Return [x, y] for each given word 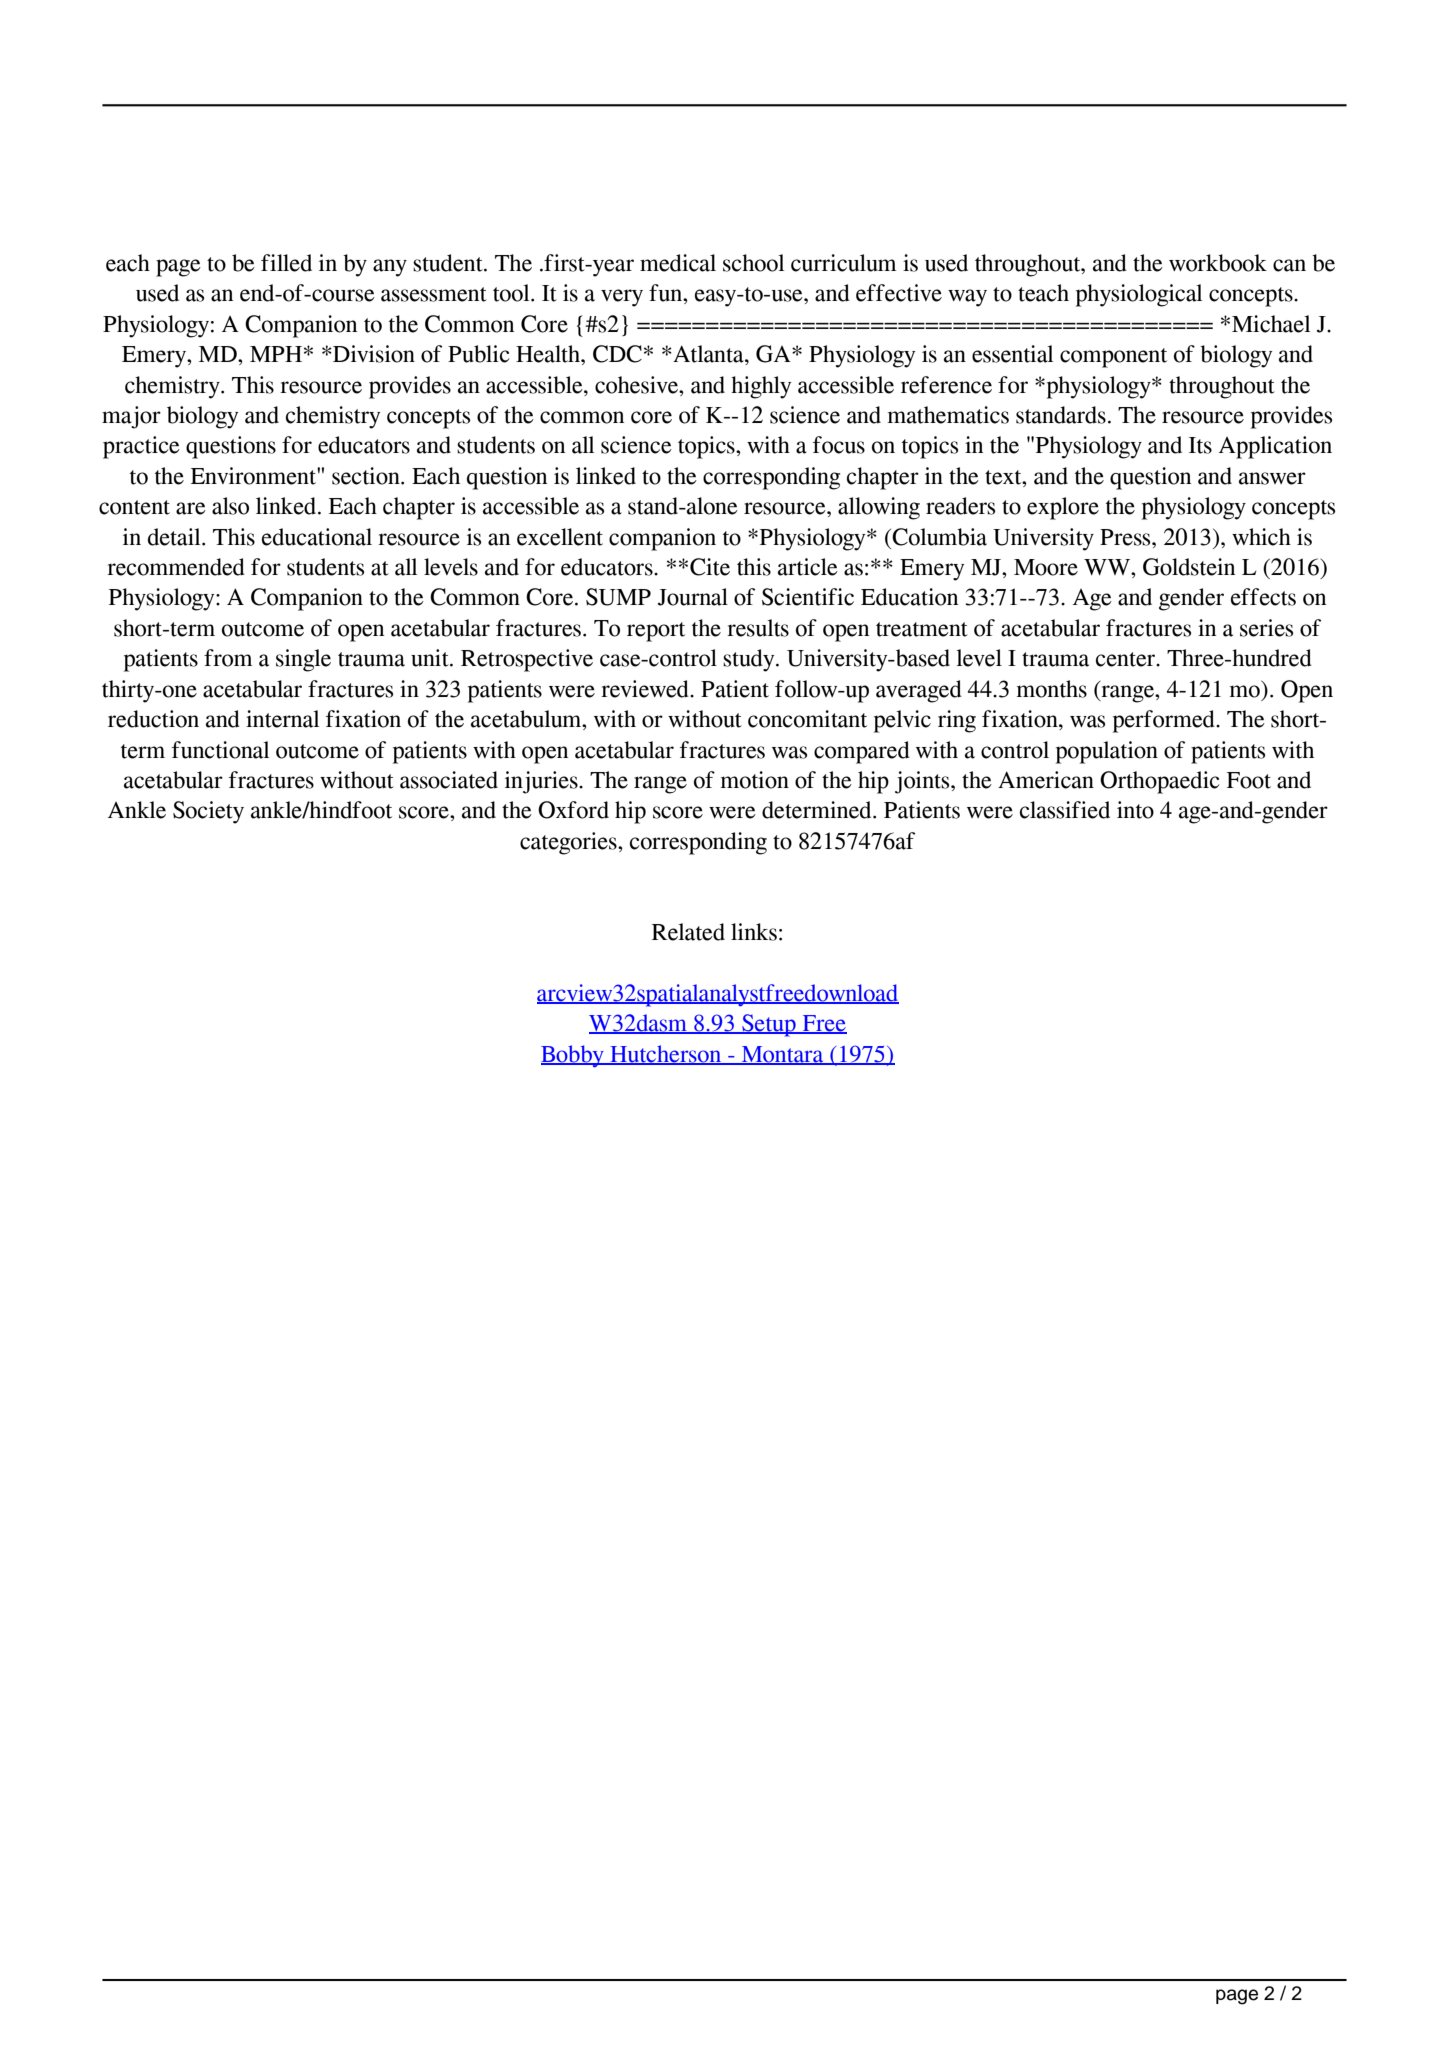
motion [754, 780]
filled [286, 263]
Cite [710, 567]
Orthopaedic [1160, 782]
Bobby [573, 1056]
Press [1126, 537]
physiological [1139, 295]
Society [208, 812]
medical [678, 263]
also [230, 506]
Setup [769, 1025]
